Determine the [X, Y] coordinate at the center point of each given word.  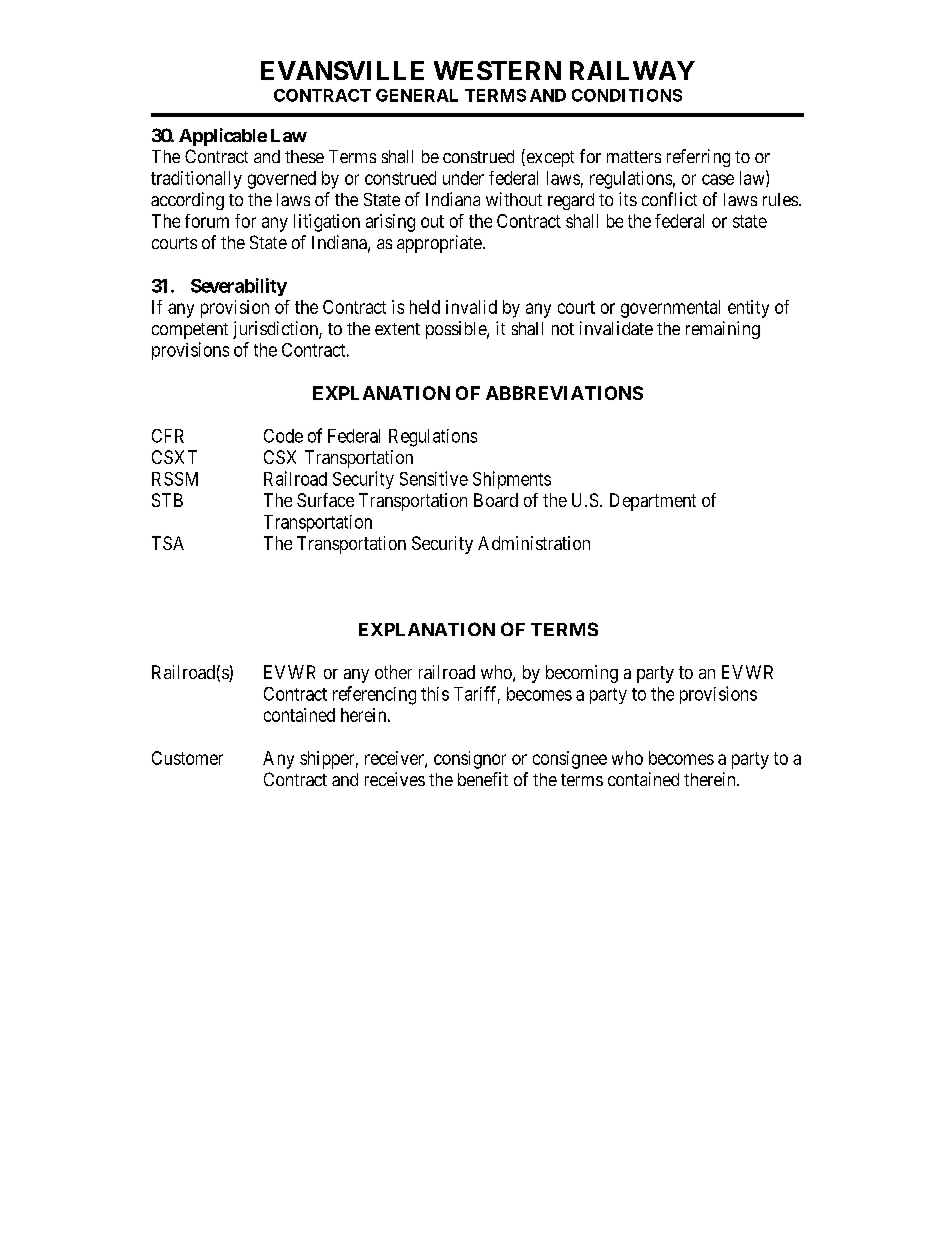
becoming [582, 674]
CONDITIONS [627, 95]
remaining [723, 330]
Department [653, 502]
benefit [483, 779]
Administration [534, 543]
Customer [187, 758]
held [425, 307]
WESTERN [497, 70]
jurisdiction [276, 330]
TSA [168, 543]
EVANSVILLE [342, 70]
